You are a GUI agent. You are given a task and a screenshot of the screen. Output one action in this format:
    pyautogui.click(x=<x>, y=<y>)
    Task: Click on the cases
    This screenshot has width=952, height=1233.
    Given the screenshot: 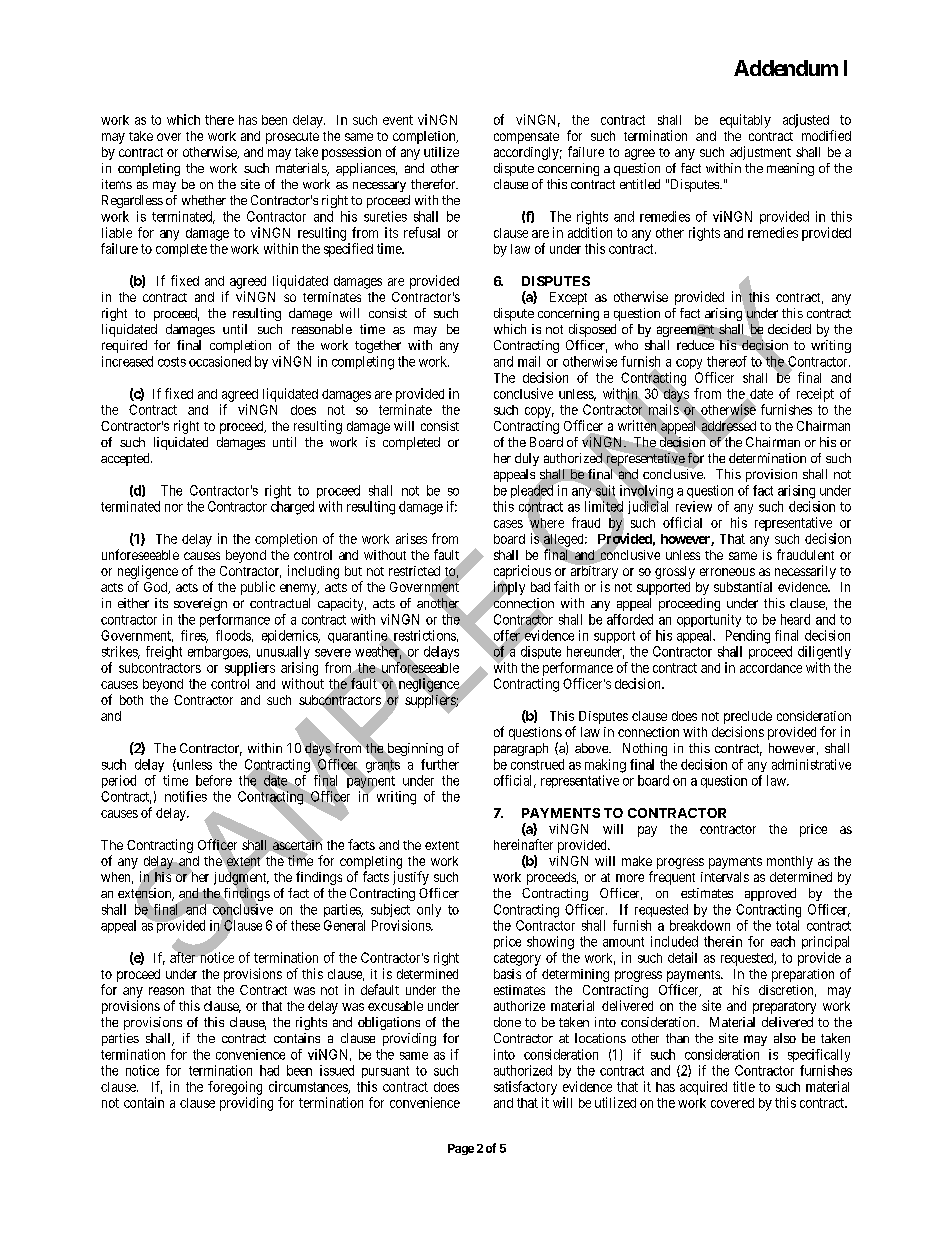 What is the action you would take?
    pyautogui.click(x=508, y=524)
